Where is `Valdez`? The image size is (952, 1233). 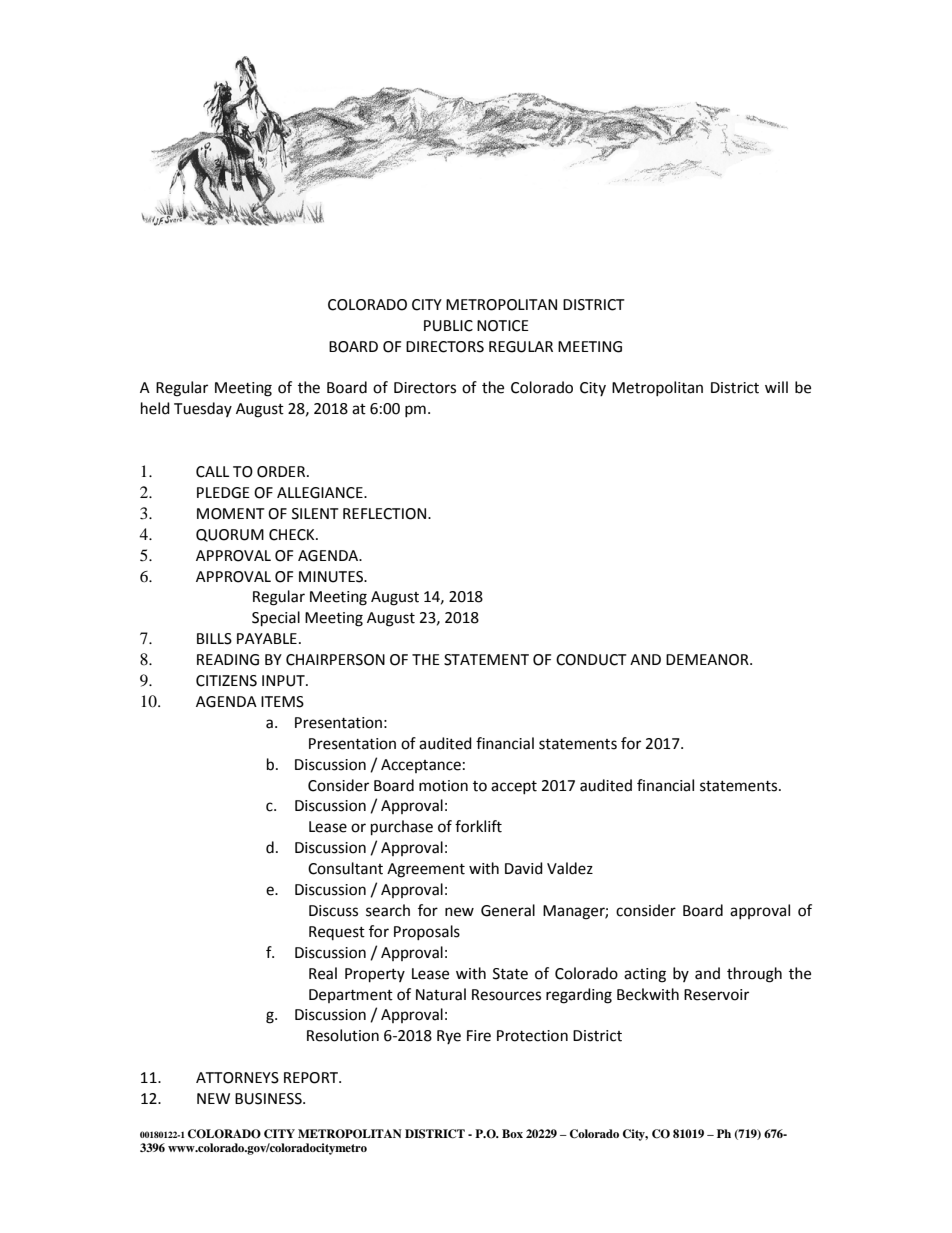
Valdez is located at coordinates (570, 868).
